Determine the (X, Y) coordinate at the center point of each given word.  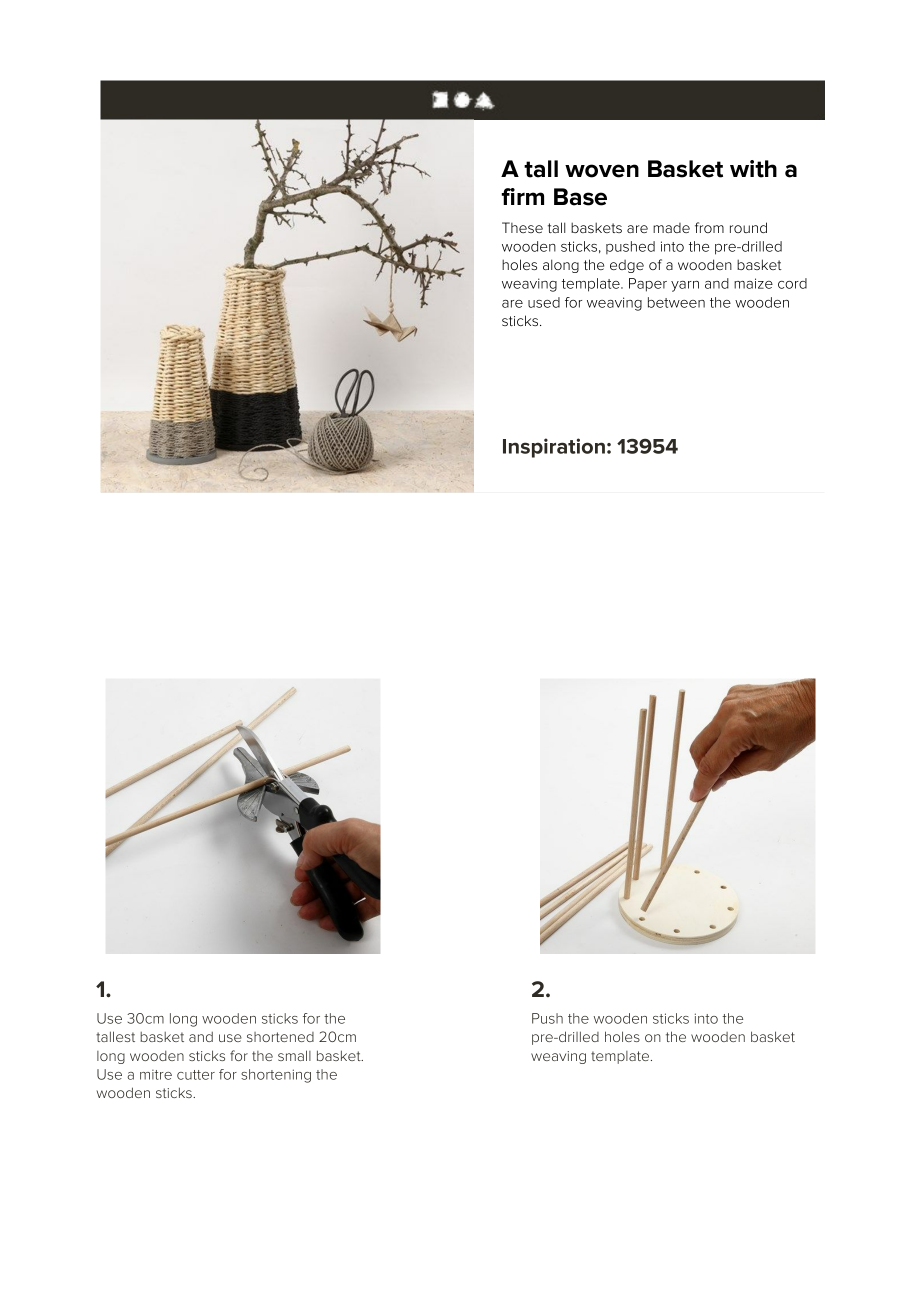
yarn (685, 286)
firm (522, 196)
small (294, 1055)
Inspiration (554, 448)
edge (627, 266)
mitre (156, 1075)
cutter (196, 1075)
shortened (280, 1037)
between (676, 302)
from (709, 227)
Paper (648, 285)
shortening (276, 1076)
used (544, 302)
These (522, 227)
